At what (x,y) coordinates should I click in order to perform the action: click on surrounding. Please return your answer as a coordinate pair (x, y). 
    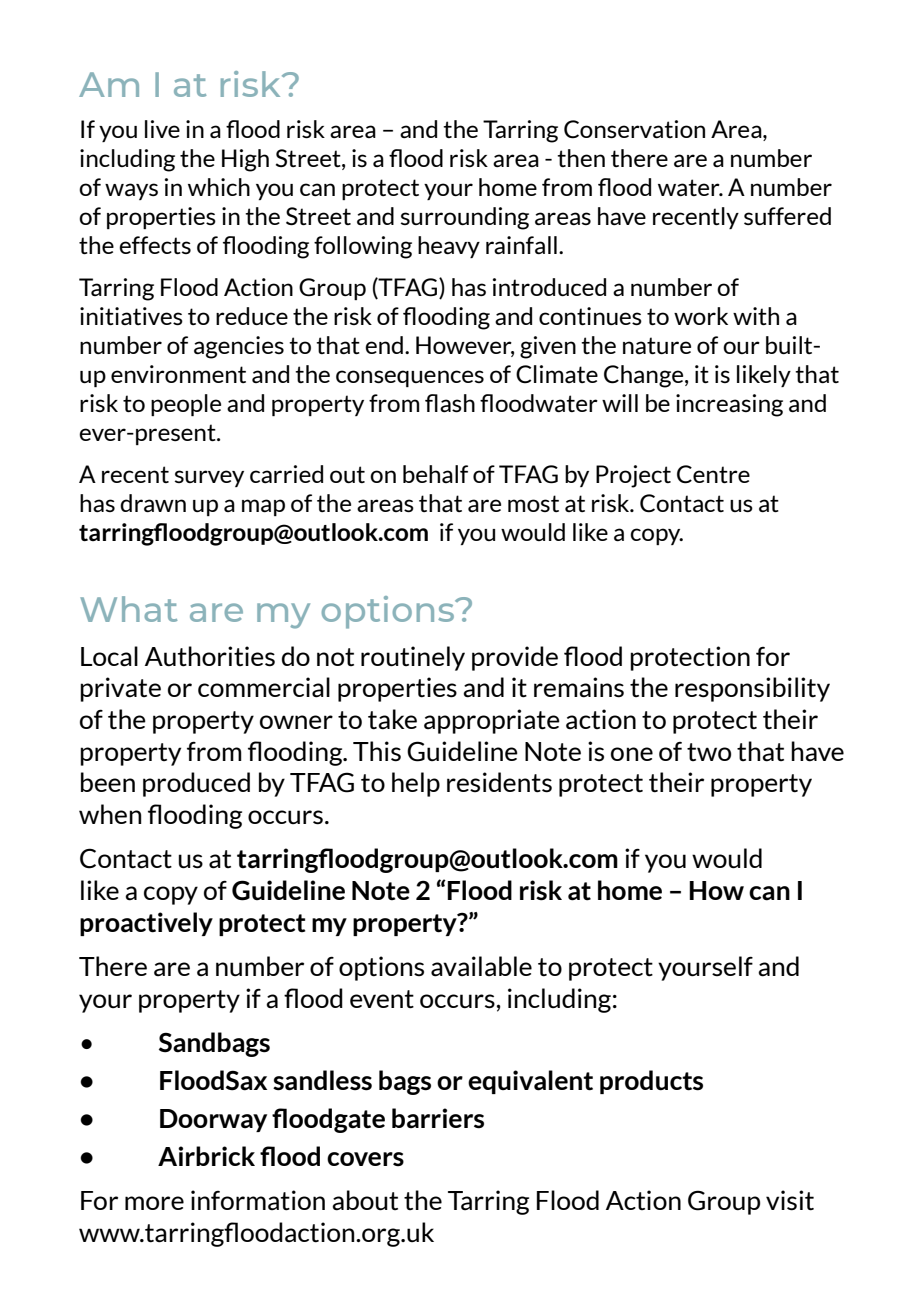
    Looking at the image, I should click on (465, 218).
